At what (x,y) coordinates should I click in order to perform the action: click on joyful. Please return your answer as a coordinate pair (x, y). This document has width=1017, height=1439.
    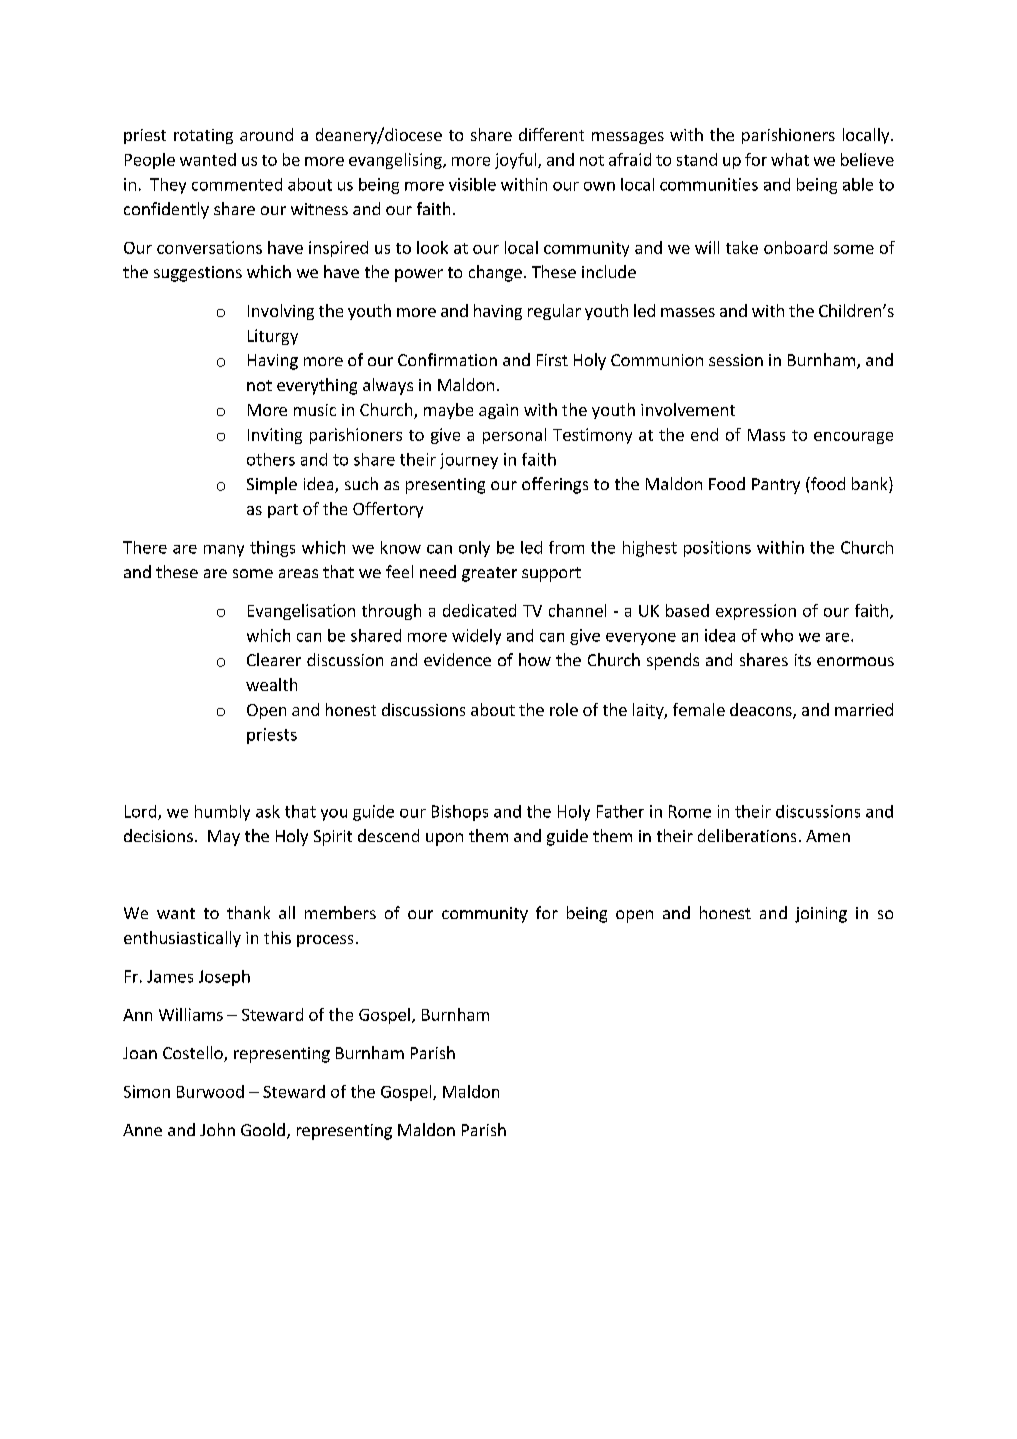
    Looking at the image, I should click on (517, 161).
